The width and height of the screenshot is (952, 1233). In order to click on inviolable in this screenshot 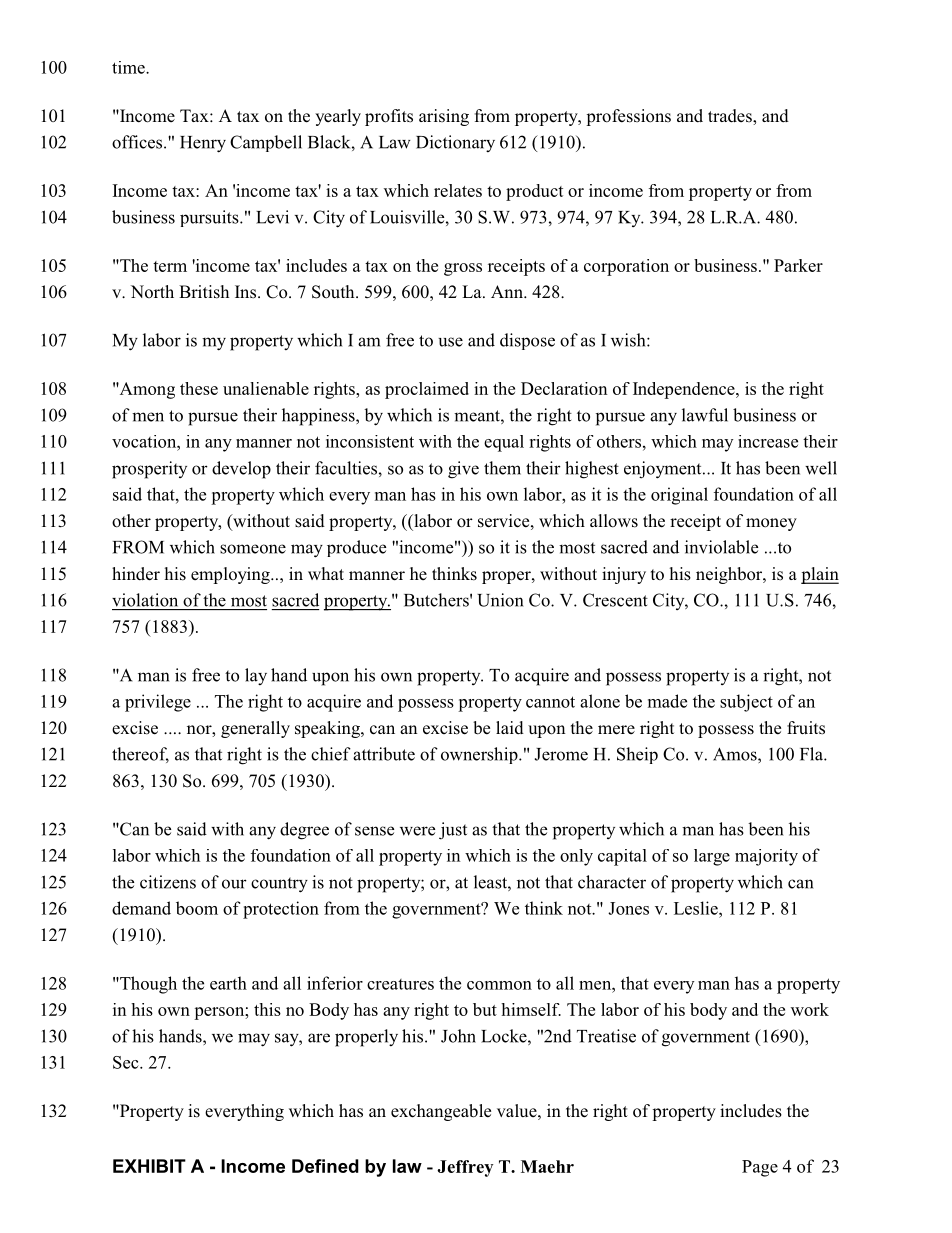, I will do `click(721, 547)`.
